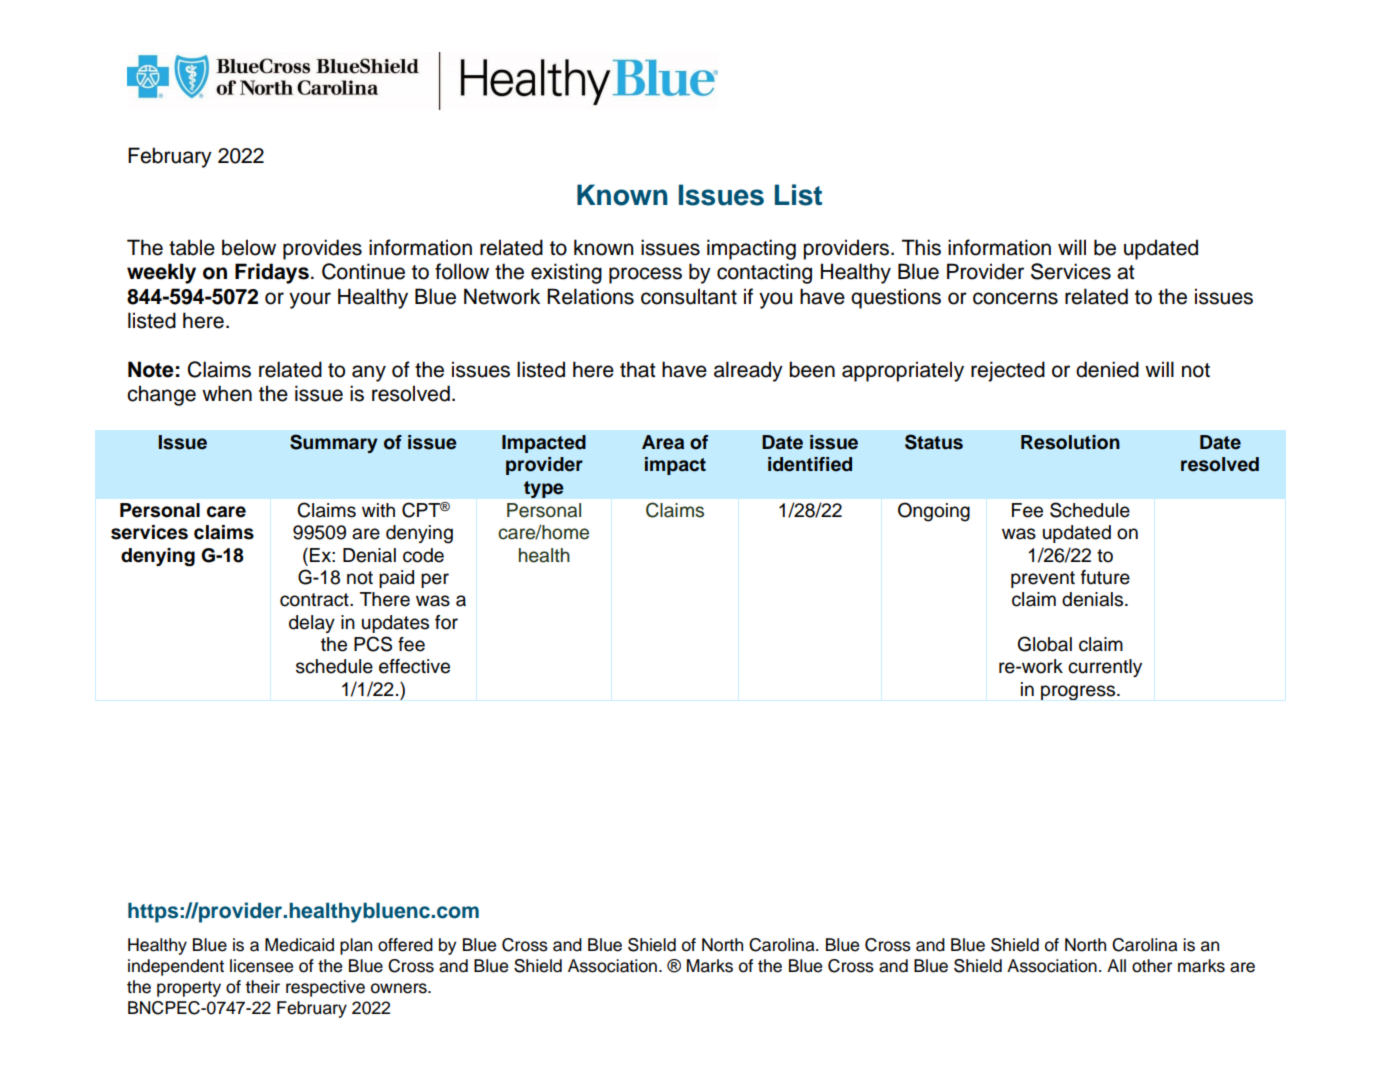  What do you see at coordinates (400, 988) in the image?
I see `owners` at bounding box center [400, 988].
